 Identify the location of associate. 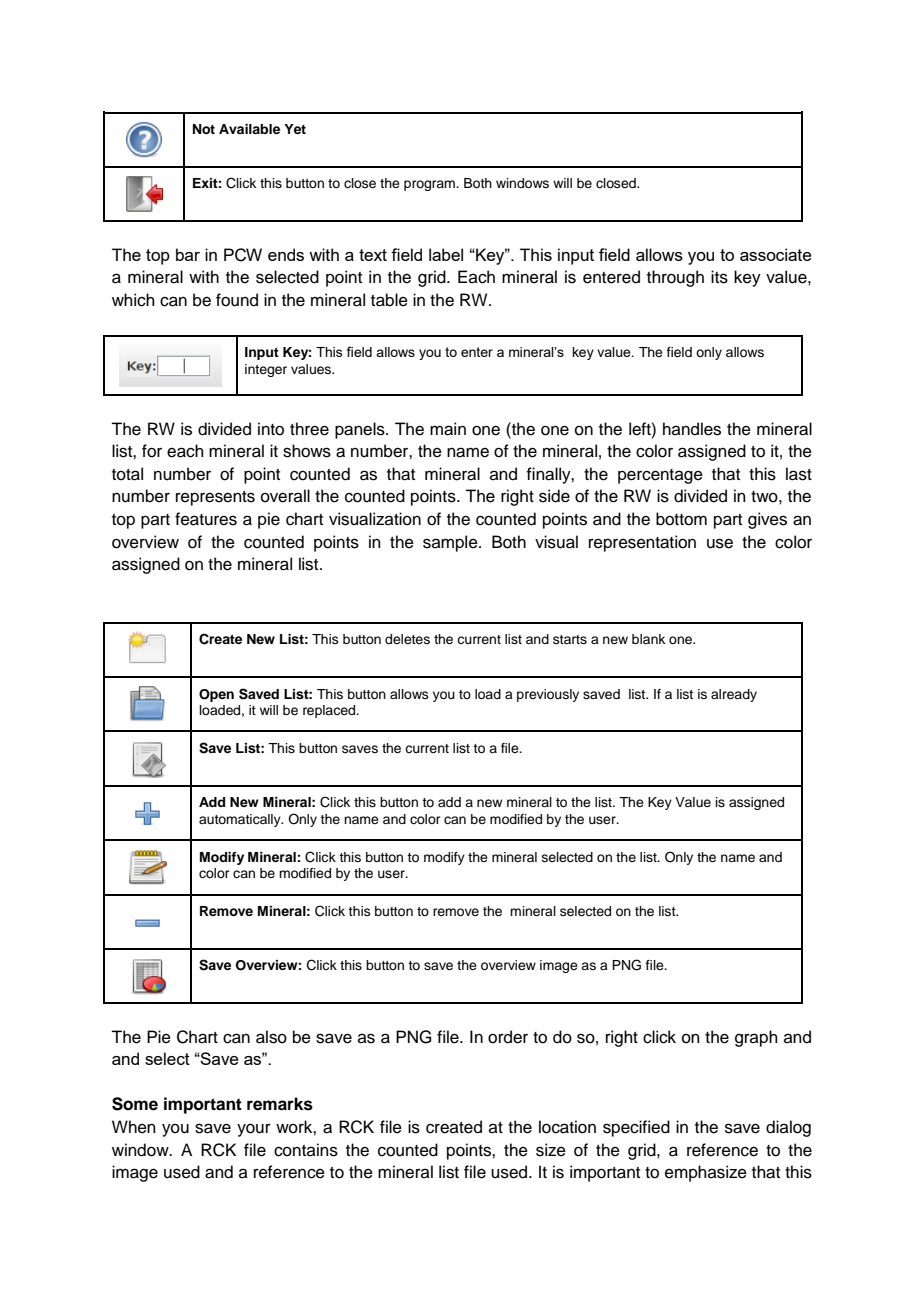
(776, 254).
